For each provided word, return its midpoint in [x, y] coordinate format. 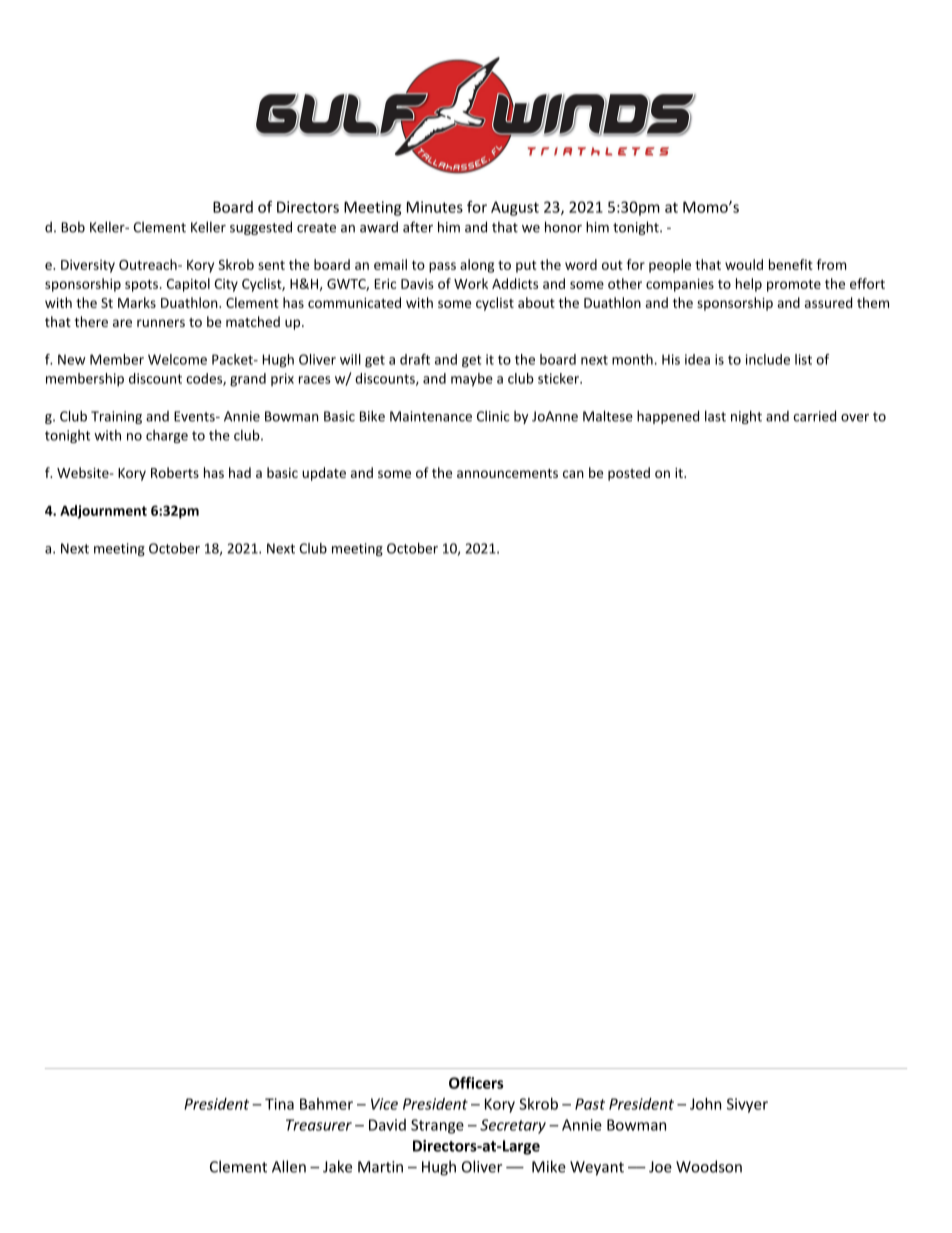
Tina [279, 1104]
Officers [476, 1083]
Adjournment [103, 512]
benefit [791, 264]
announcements [507, 473]
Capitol [188, 285]
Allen [289, 1166]
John [705, 1104]
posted [629, 474]
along [477, 266]
